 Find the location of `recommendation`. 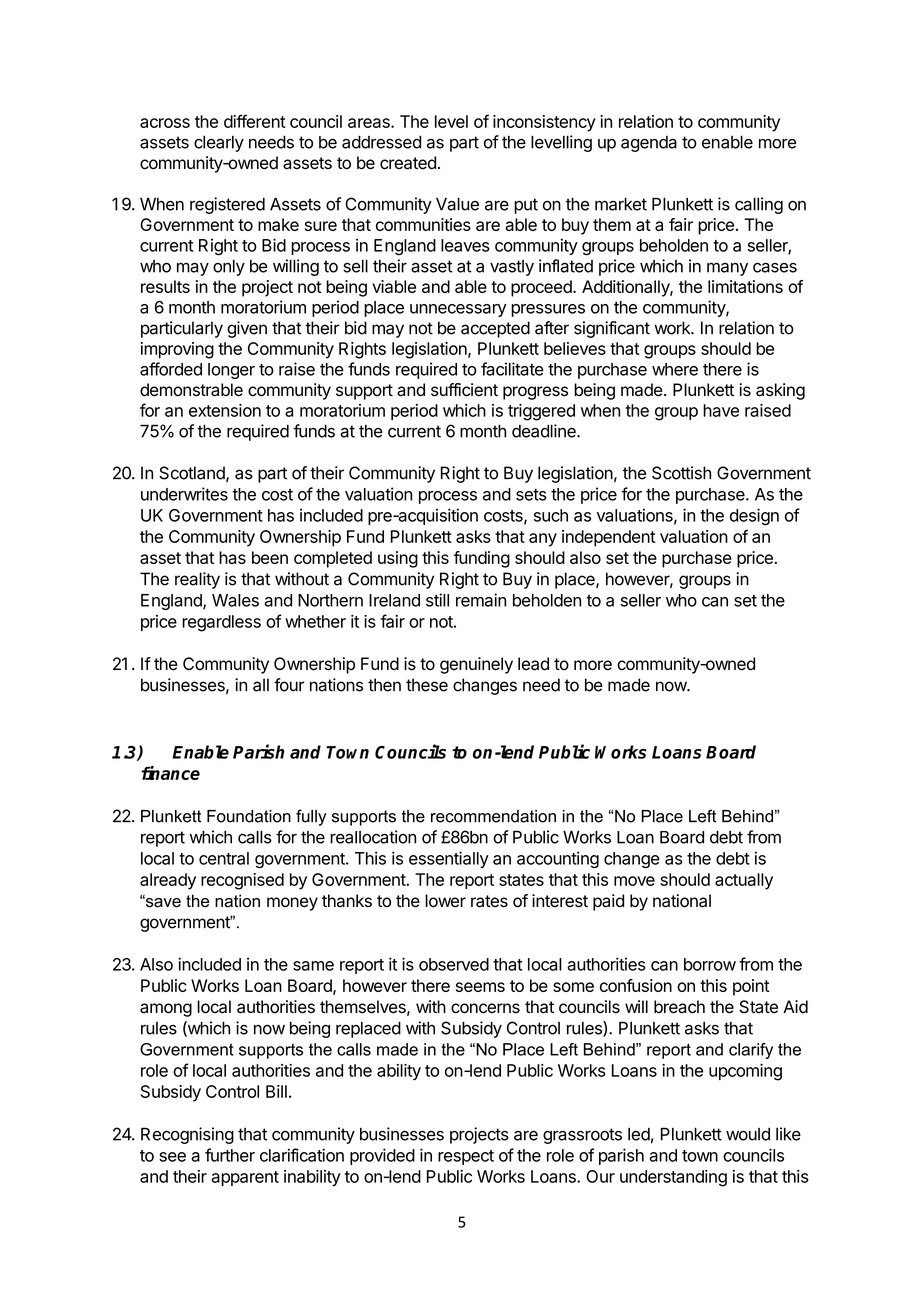

recommendation is located at coordinates (493, 816).
